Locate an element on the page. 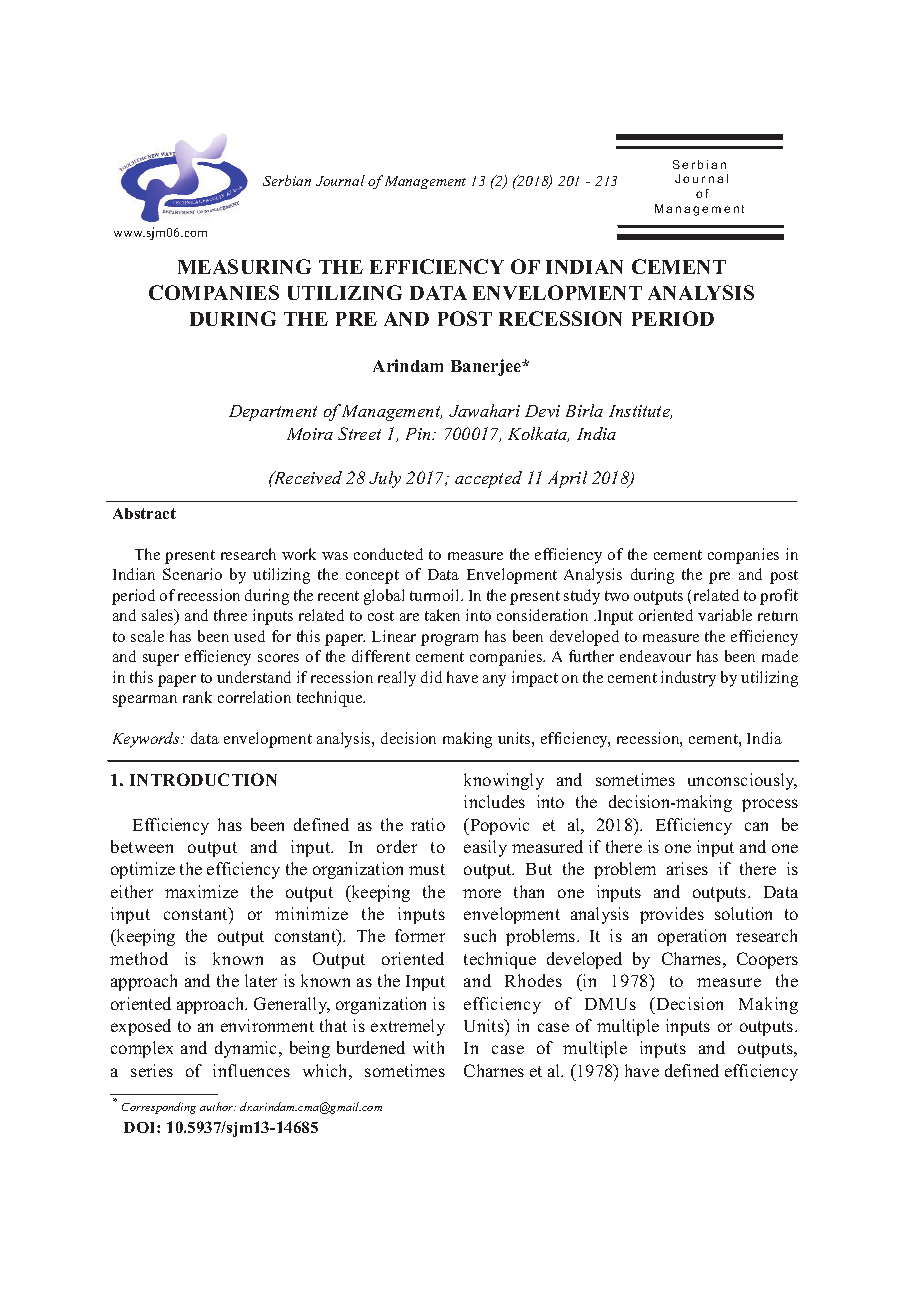 The image size is (924, 1308). with is located at coordinates (428, 1047).
